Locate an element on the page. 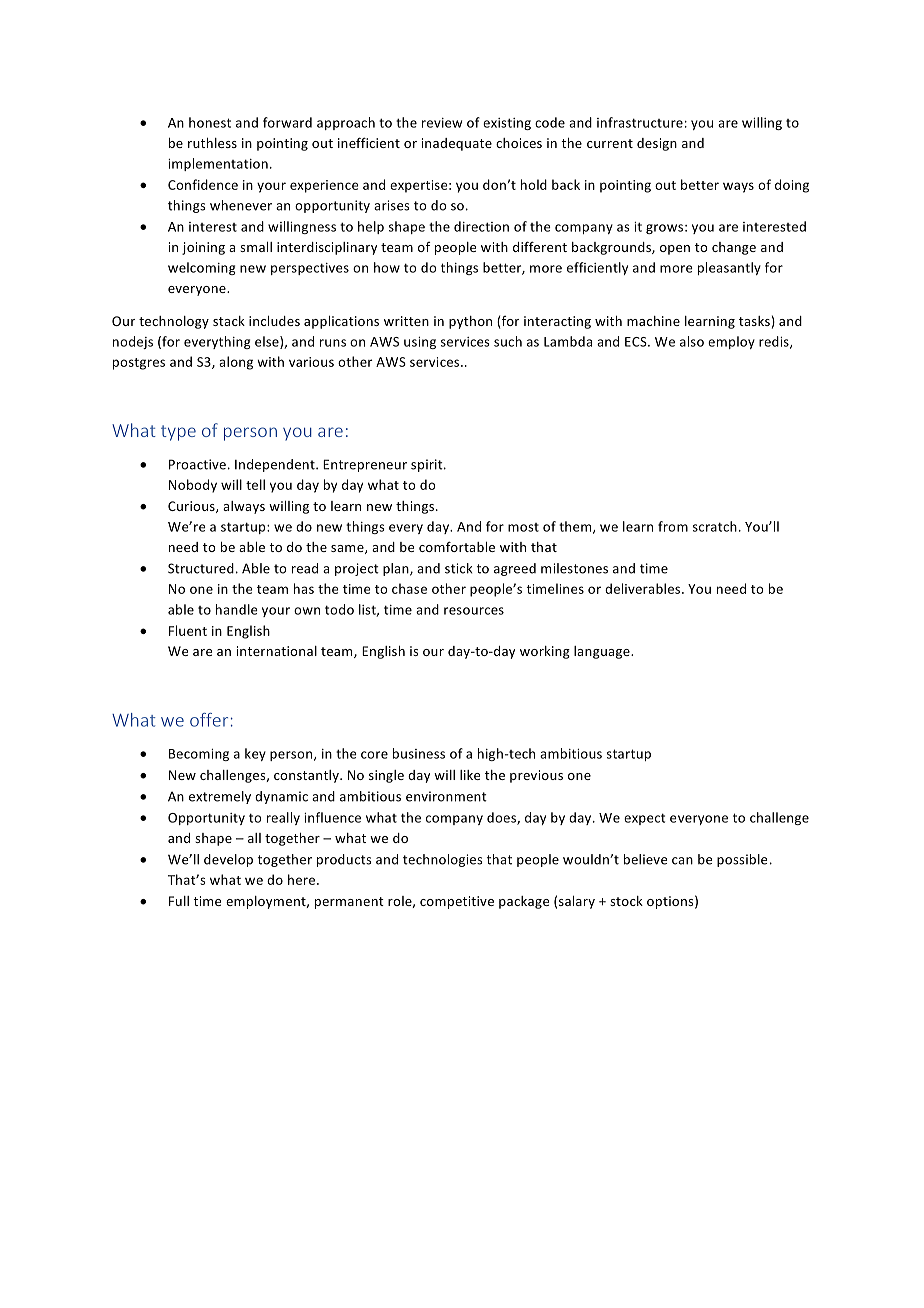 The height and width of the page is (1308, 924). business is located at coordinates (419, 753).
